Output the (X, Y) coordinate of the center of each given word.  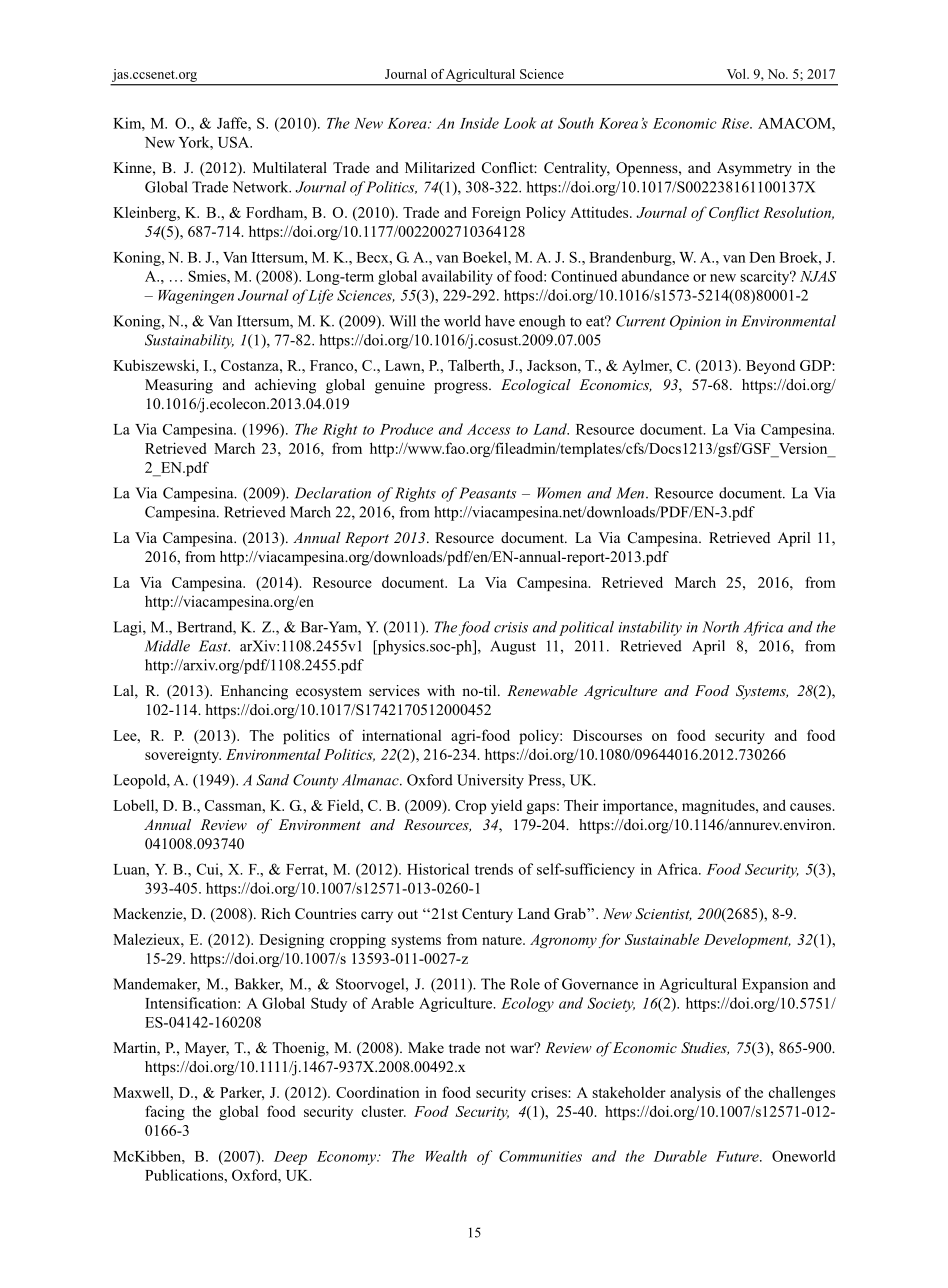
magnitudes (719, 806)
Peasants (487, 493)
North (720, 627)
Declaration (333, 493)
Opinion (695, 322)
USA (235, 142)
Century (487, 915)
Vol (737, 74)
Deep (290, 1158)
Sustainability (189, 341)
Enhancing (254, 692)
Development (747, 941)
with (441, 690)
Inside (479, 123)
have (500, 321)
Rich (276, 913)
